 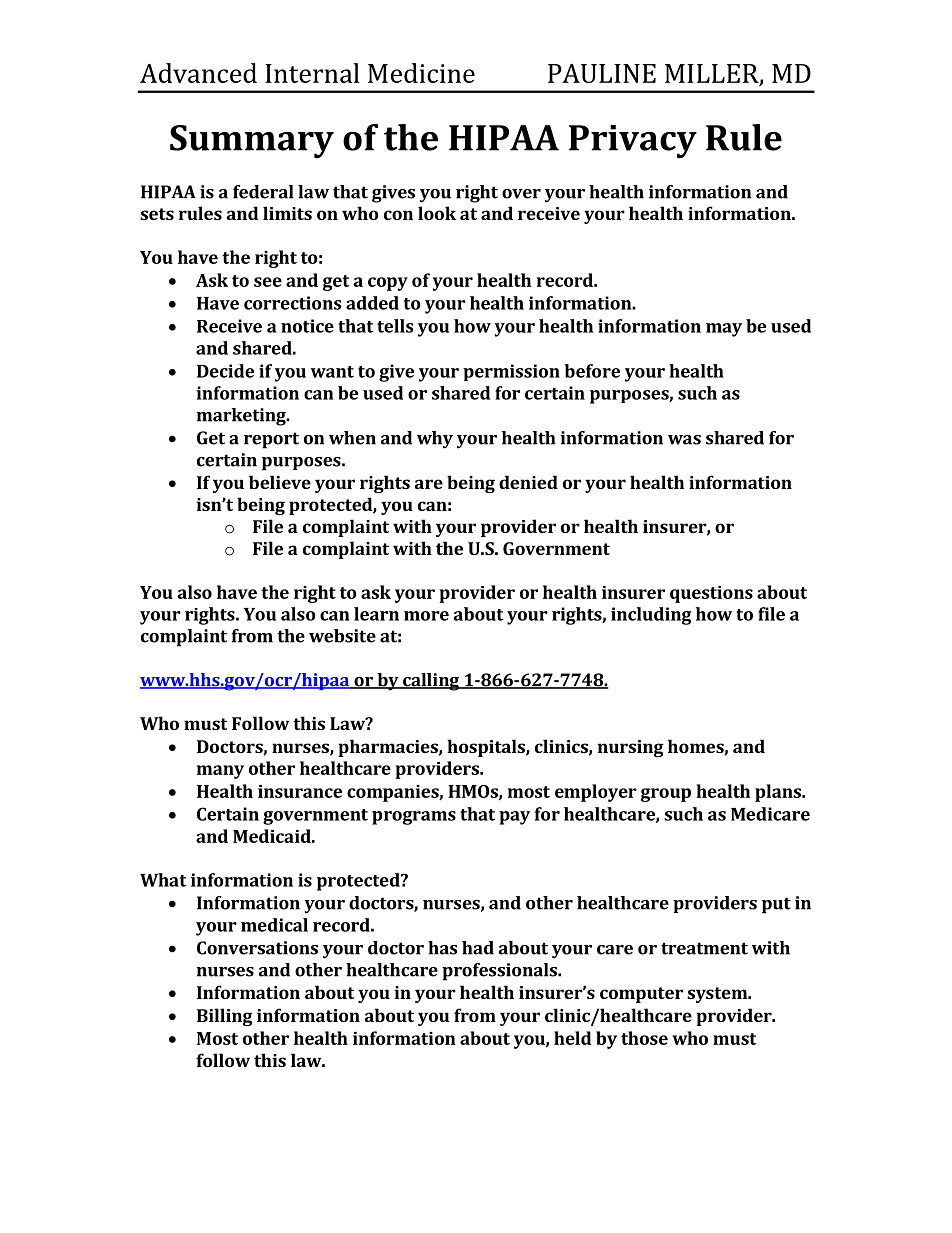 I want to click on Advanced, so click(x=198, y=73).
